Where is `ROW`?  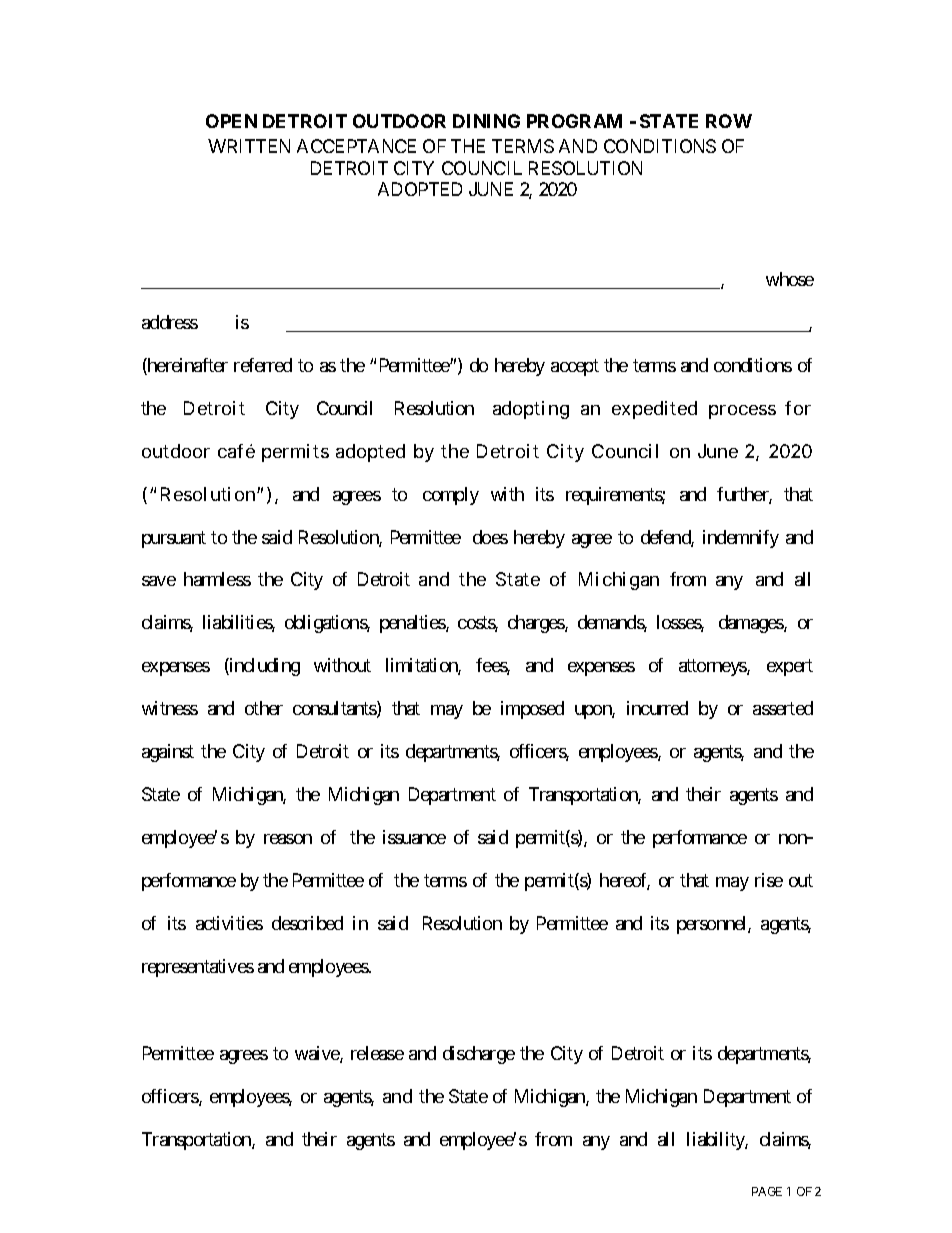 ROW is located at coordinates (729, 121).
